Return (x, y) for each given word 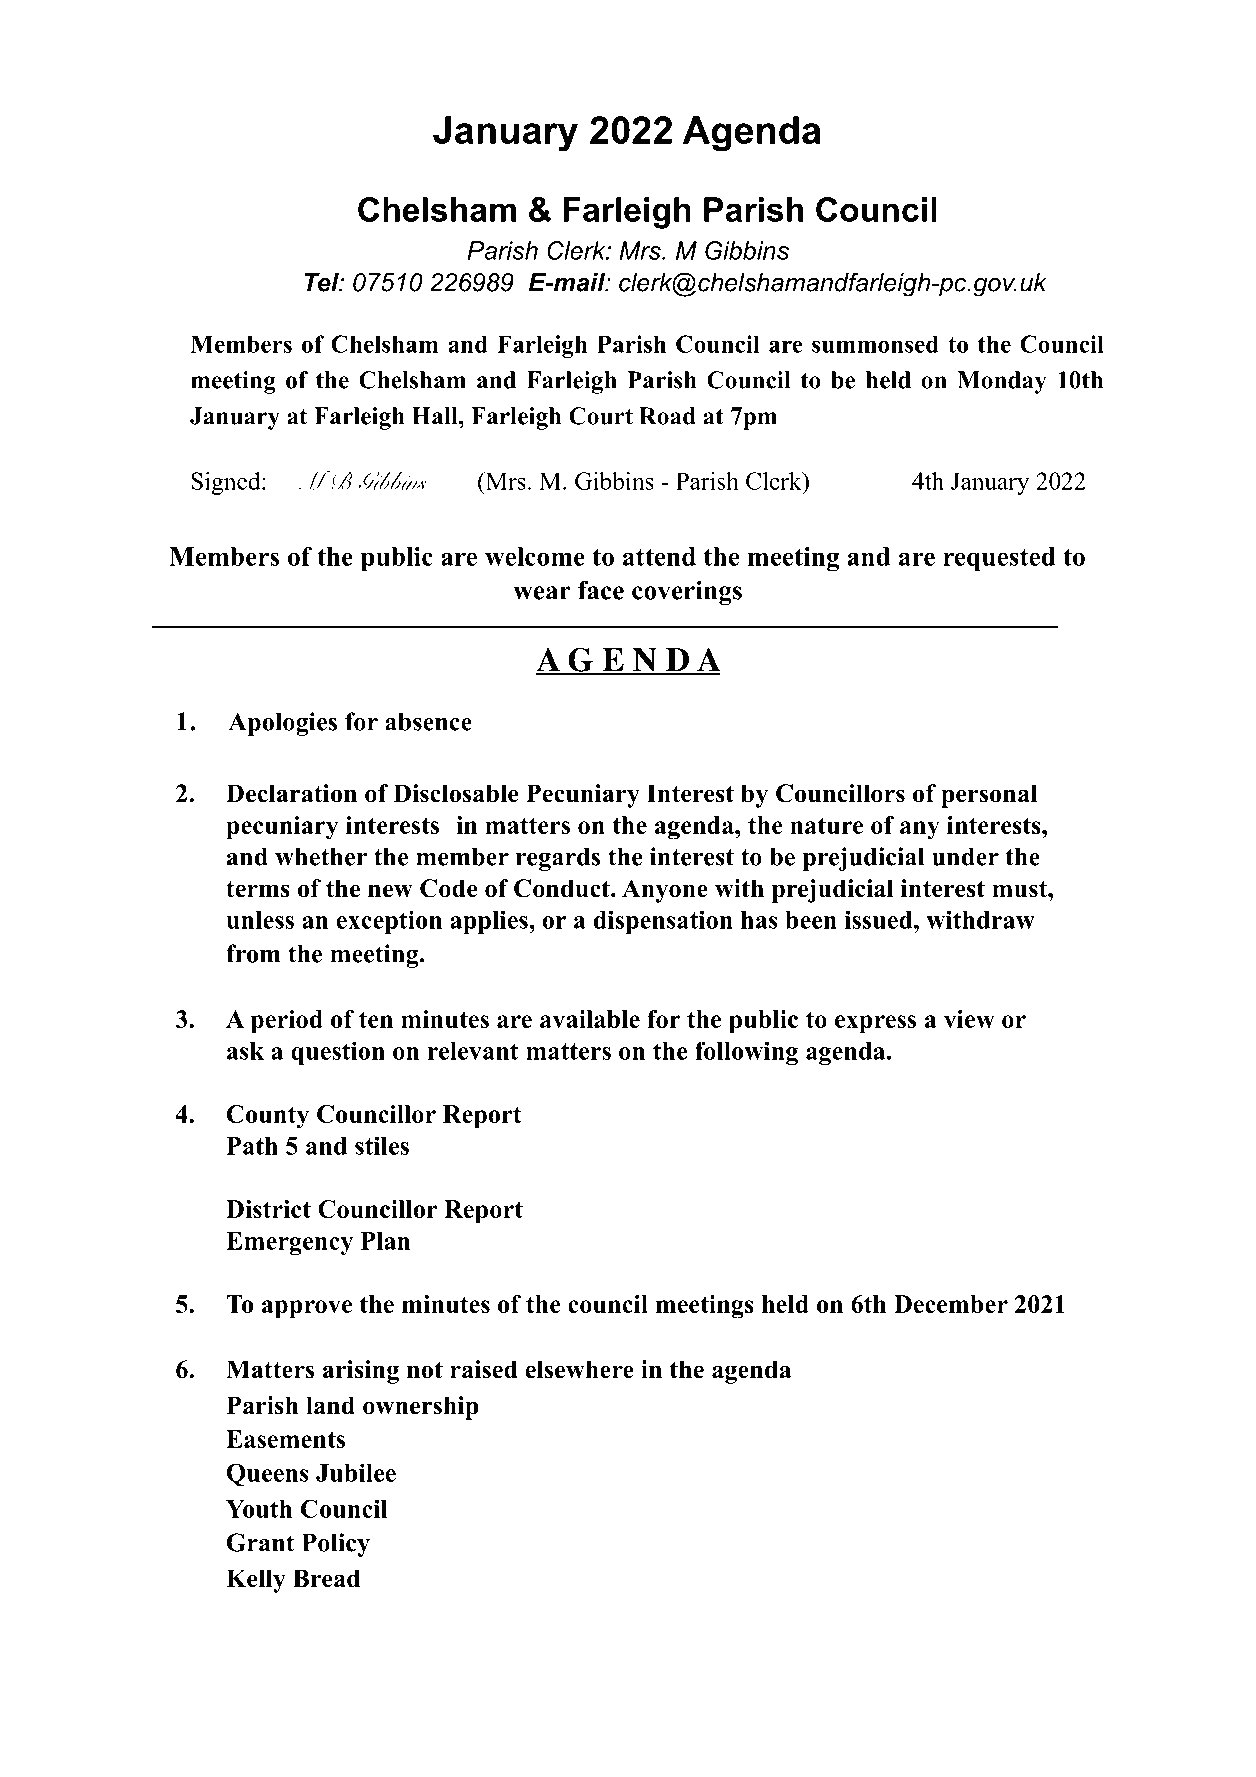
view (969, 1019)
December (951, 1304)
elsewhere (579, 1369)
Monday (1002, 382)
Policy (336, 1545)
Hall (436, 416)
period (286, 1022)
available (590, 1019)
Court (601, 416)
